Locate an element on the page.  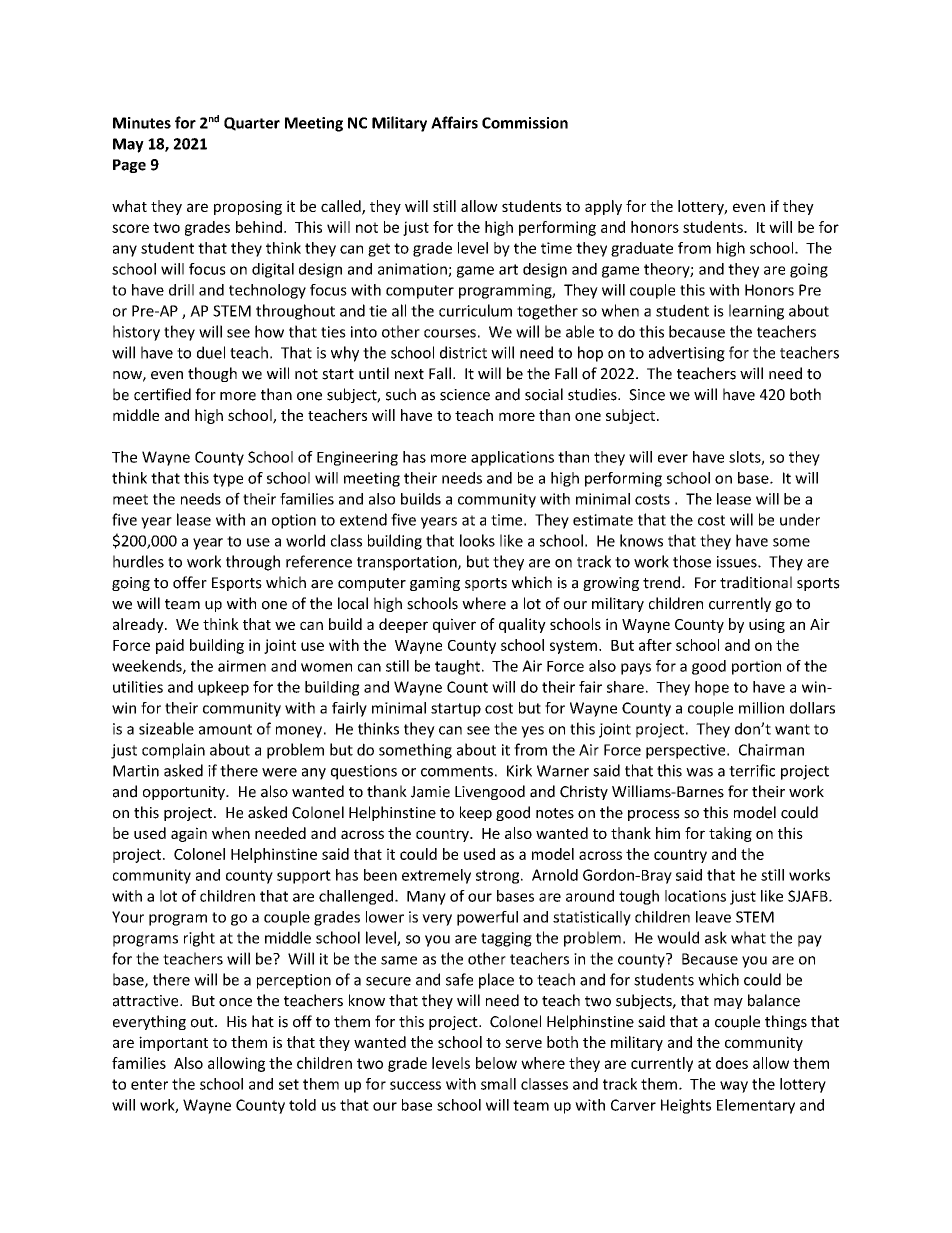
taking is located at coordinates (730, 834).
